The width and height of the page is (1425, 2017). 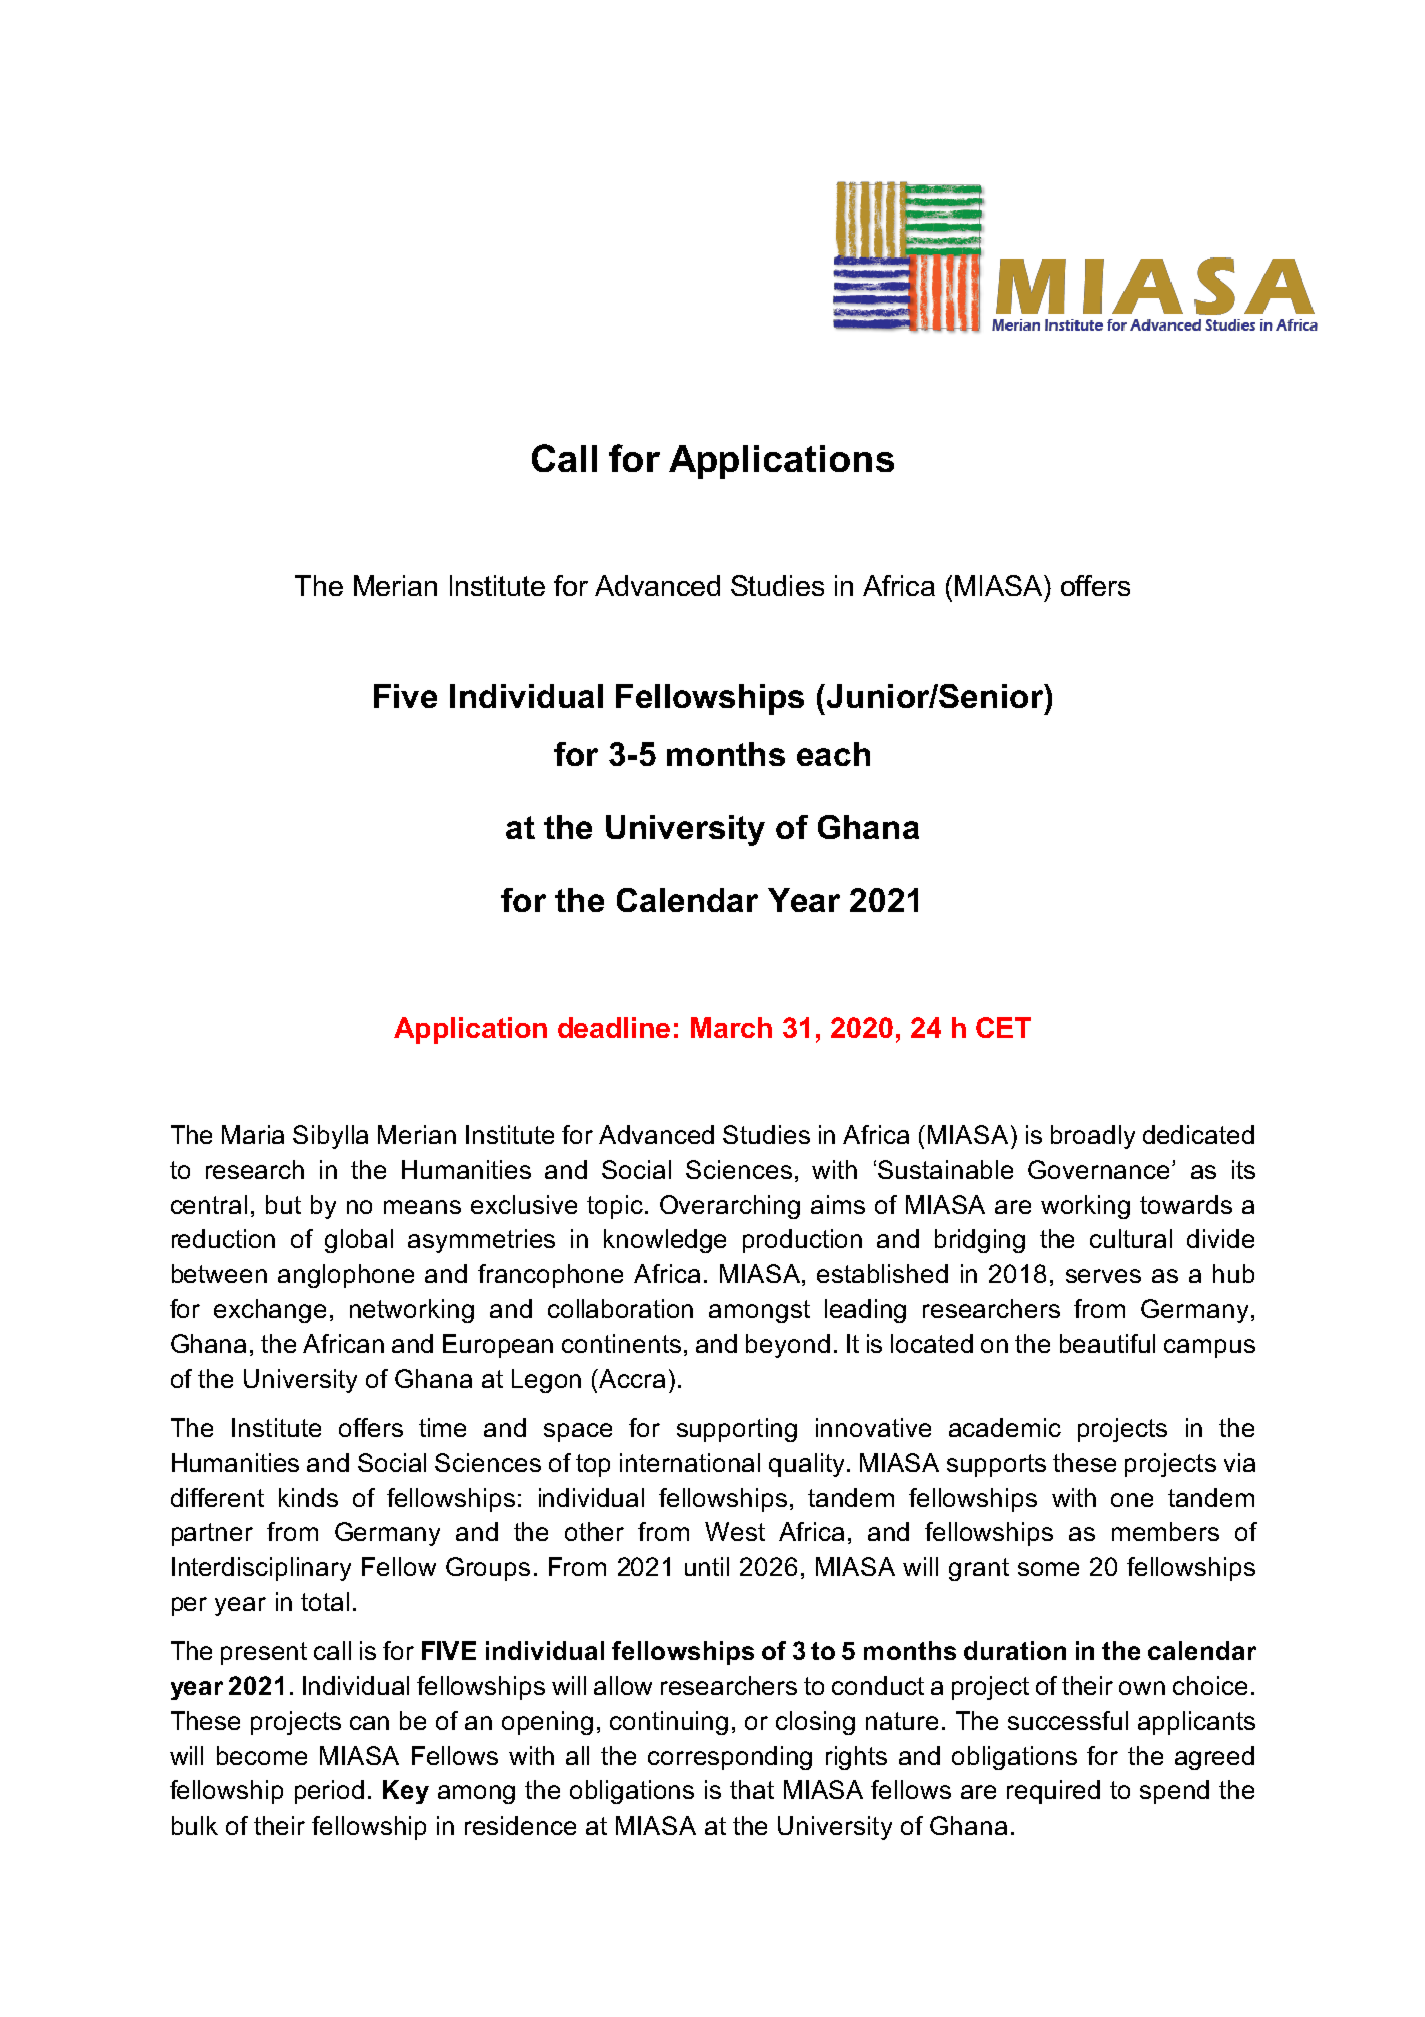 I want to click on CET, so click(x=1003, y=1027).
